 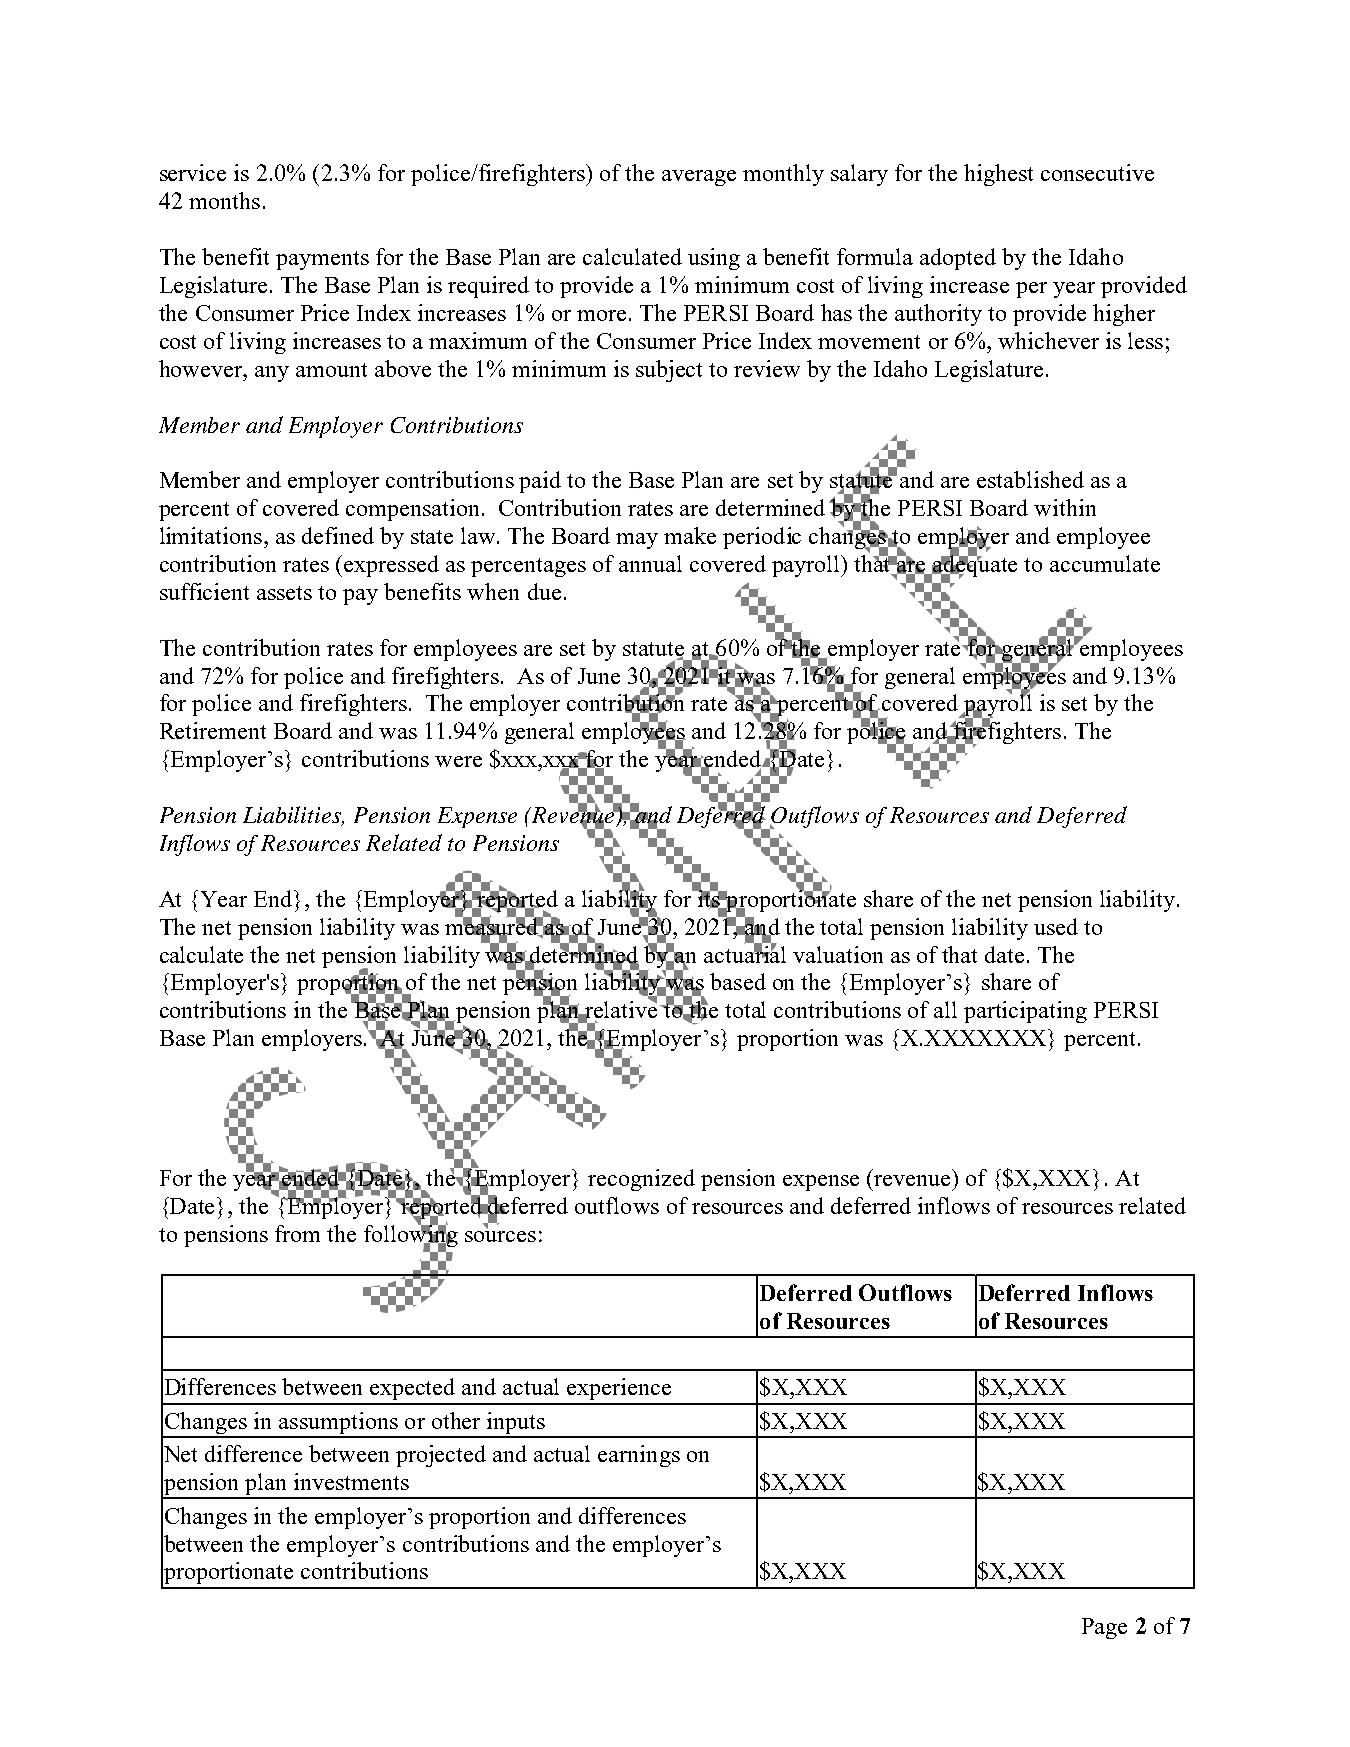 I want to click on used, so click(x=1056, y=926).
